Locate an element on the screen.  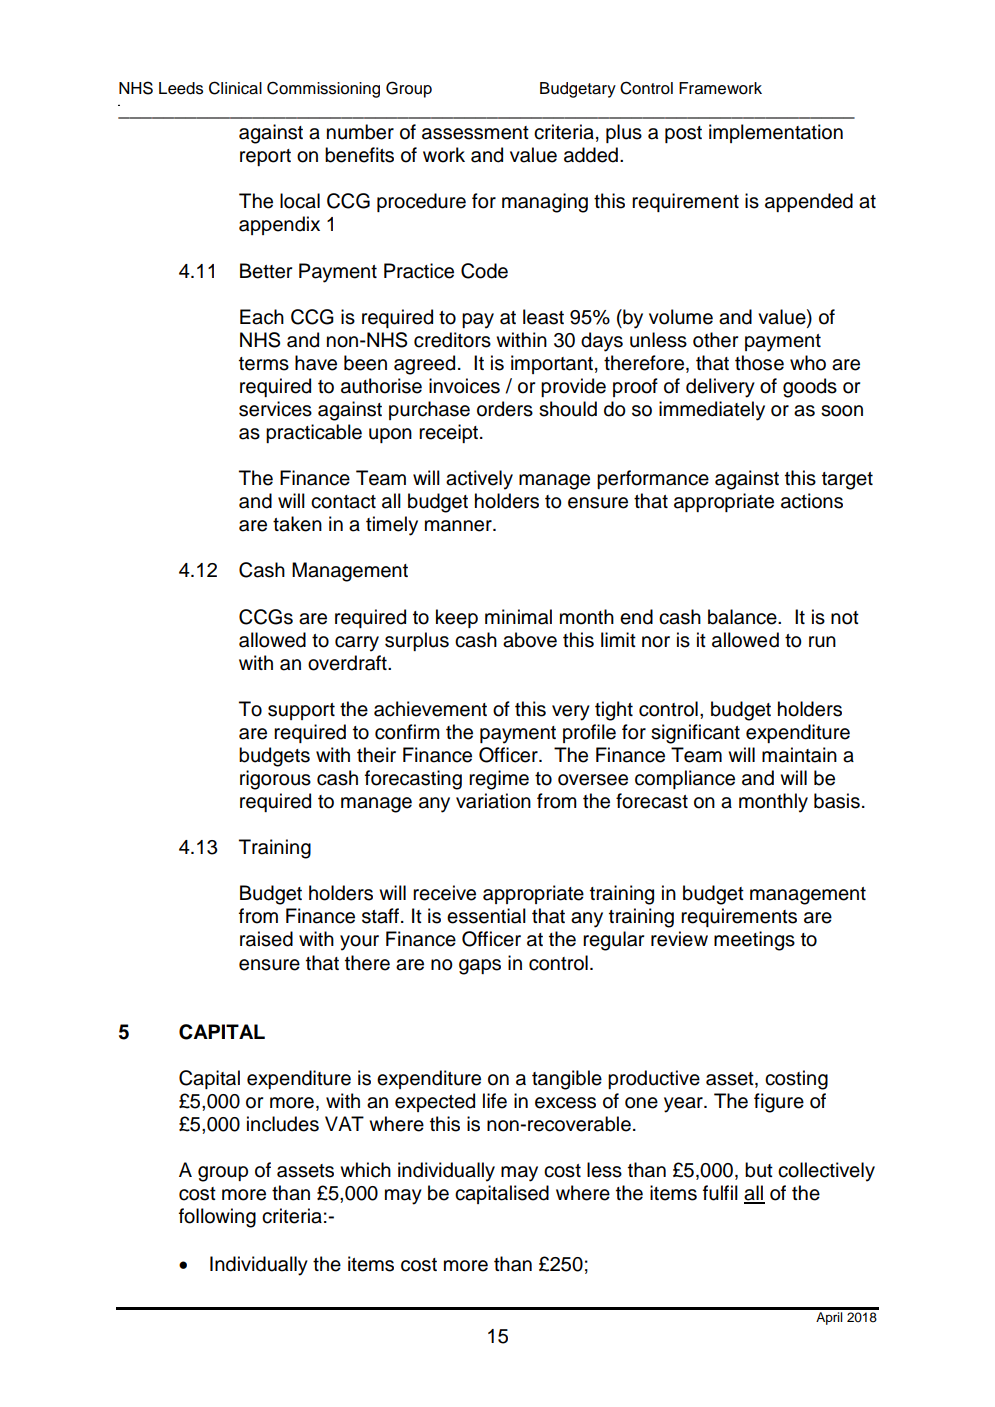
following is located at coordinates (217, 1218).
